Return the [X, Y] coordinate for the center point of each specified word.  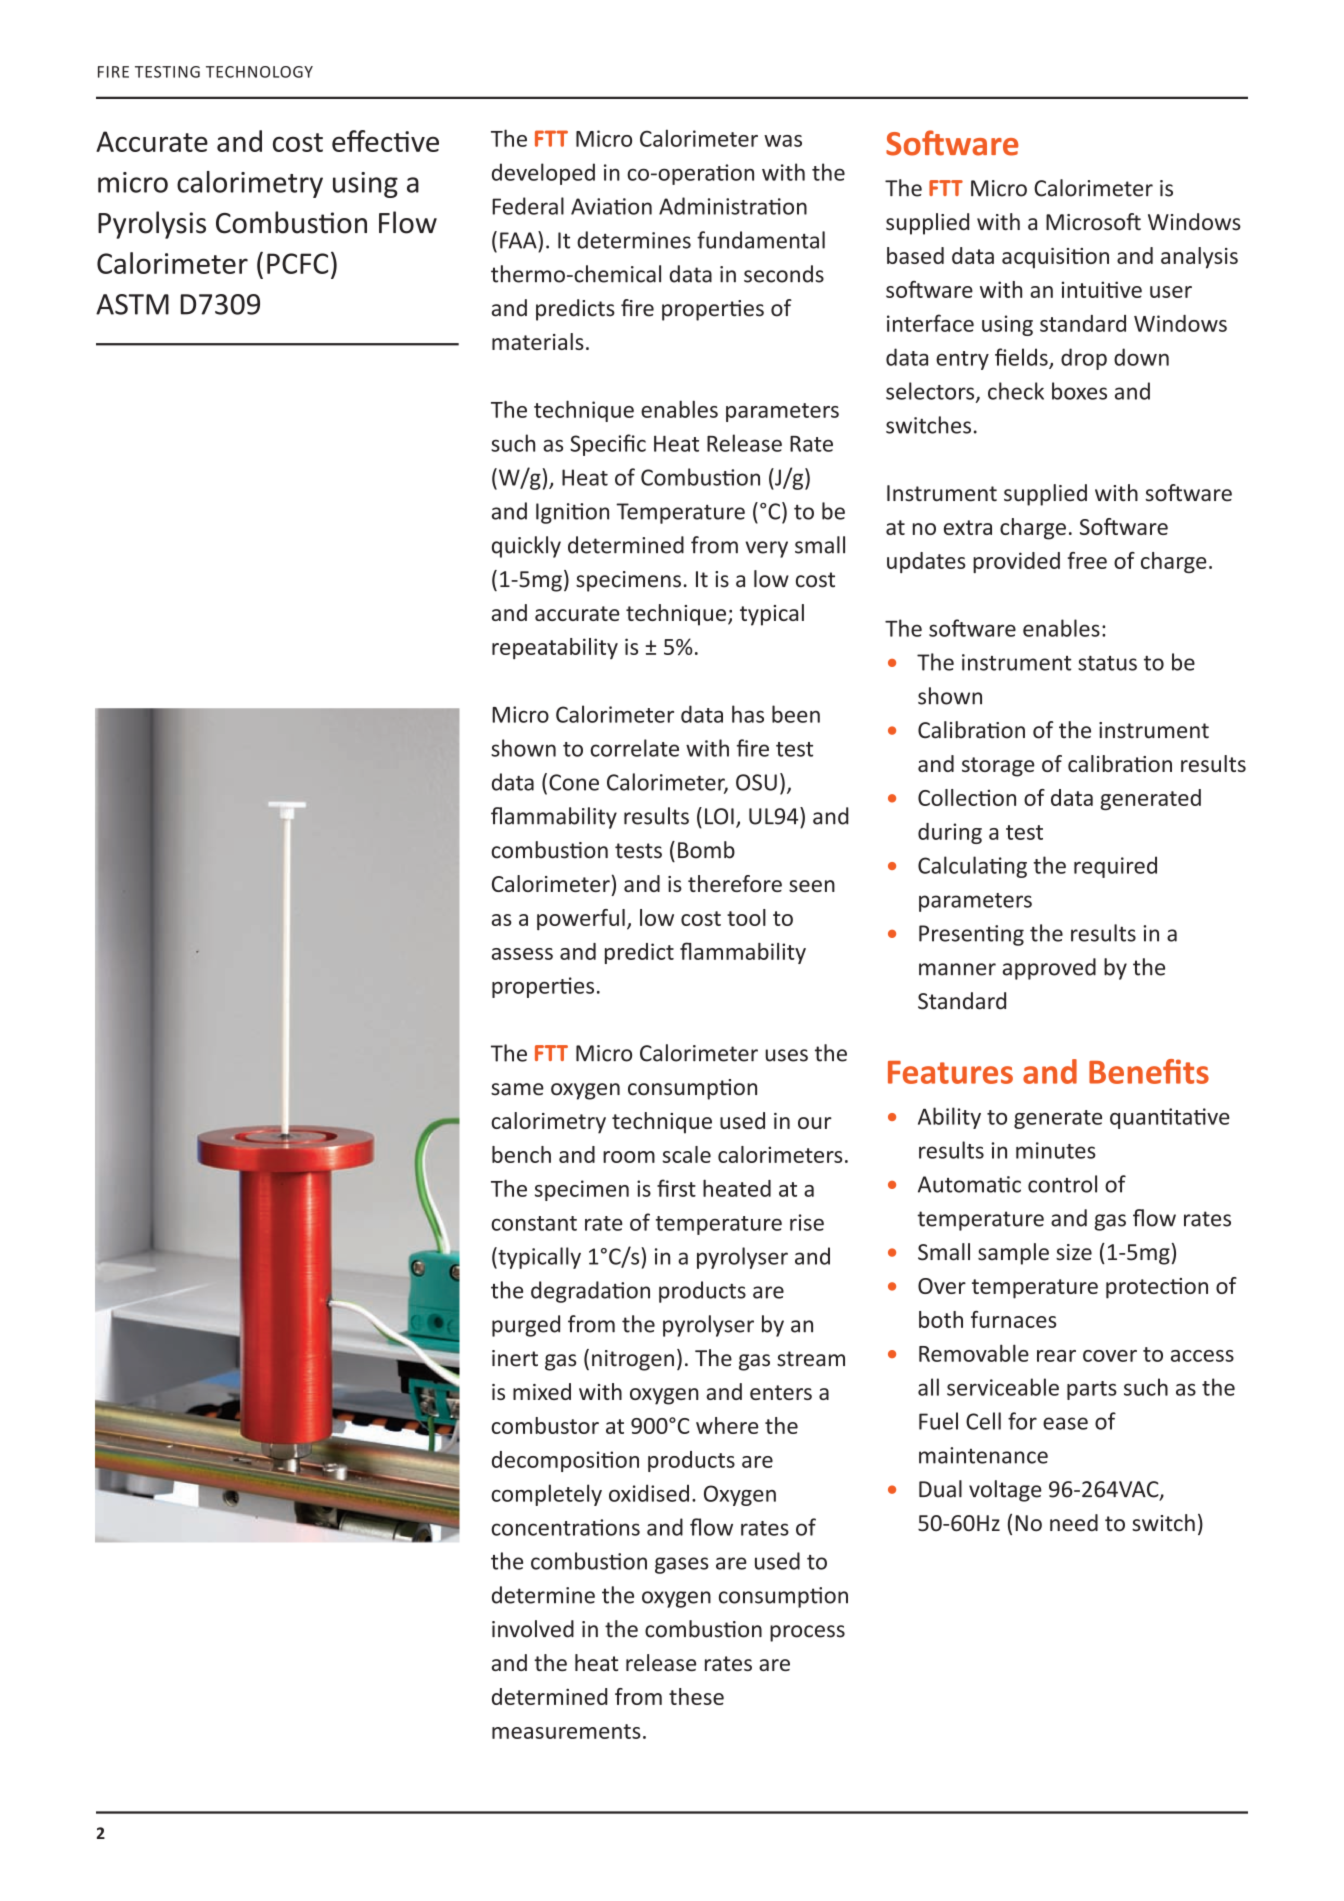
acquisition [1055, 258]
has [748, 714]
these [696, 1696]
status [1107, 663]
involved [533, 1629]
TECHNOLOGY [259, 72]
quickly [526, 547]
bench [521, 1154]
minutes [1056, 1150]
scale [686, 1154]
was [783, 141]
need [1074, 1523]
